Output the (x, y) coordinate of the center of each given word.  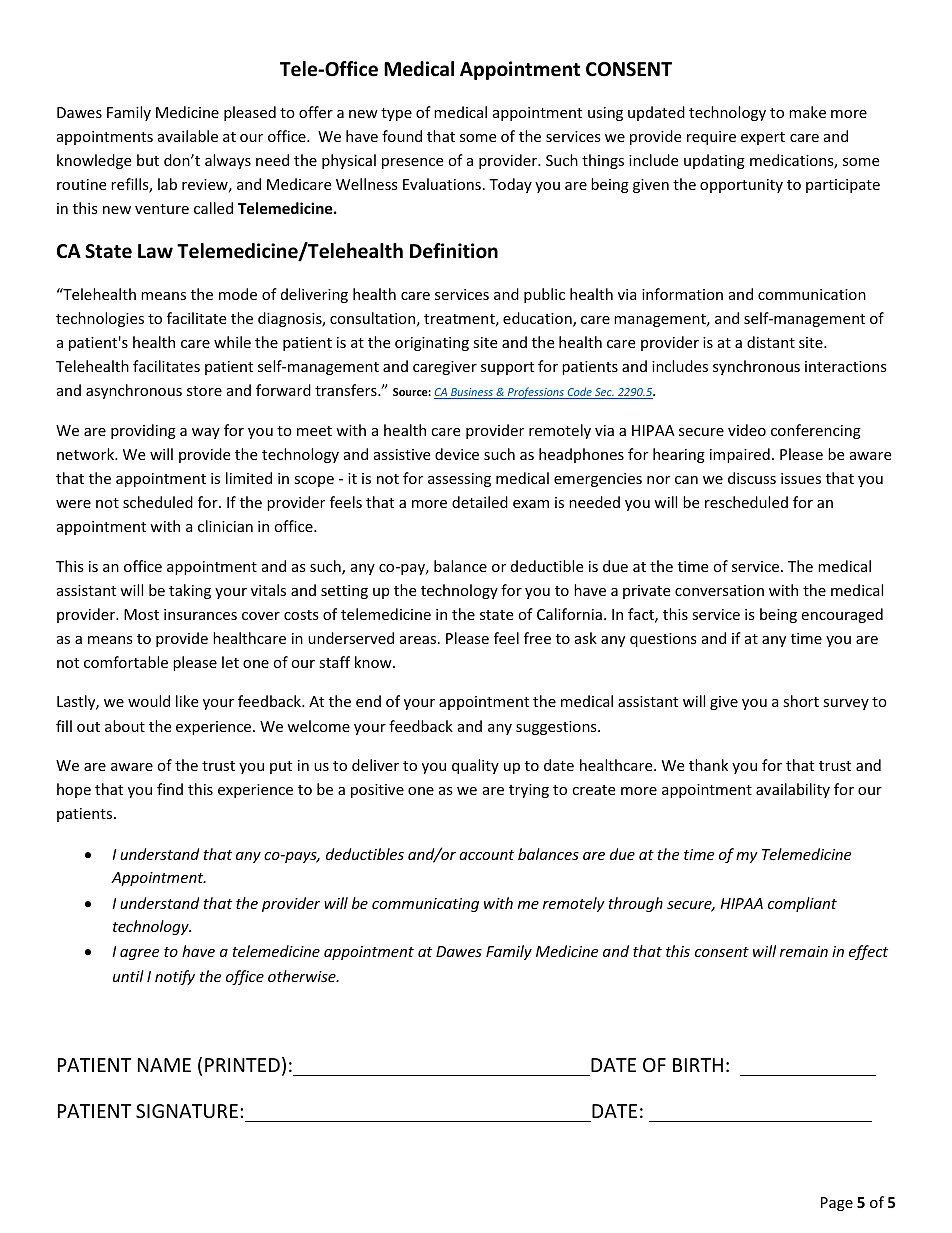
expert (763, 138)
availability (793, 790)
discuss (752, 478)
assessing (459, 480)
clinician (225, 526)
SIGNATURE (187, 1111)
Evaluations (442, 184)
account (486, 855)
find (170, 789)
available (188, 136)
